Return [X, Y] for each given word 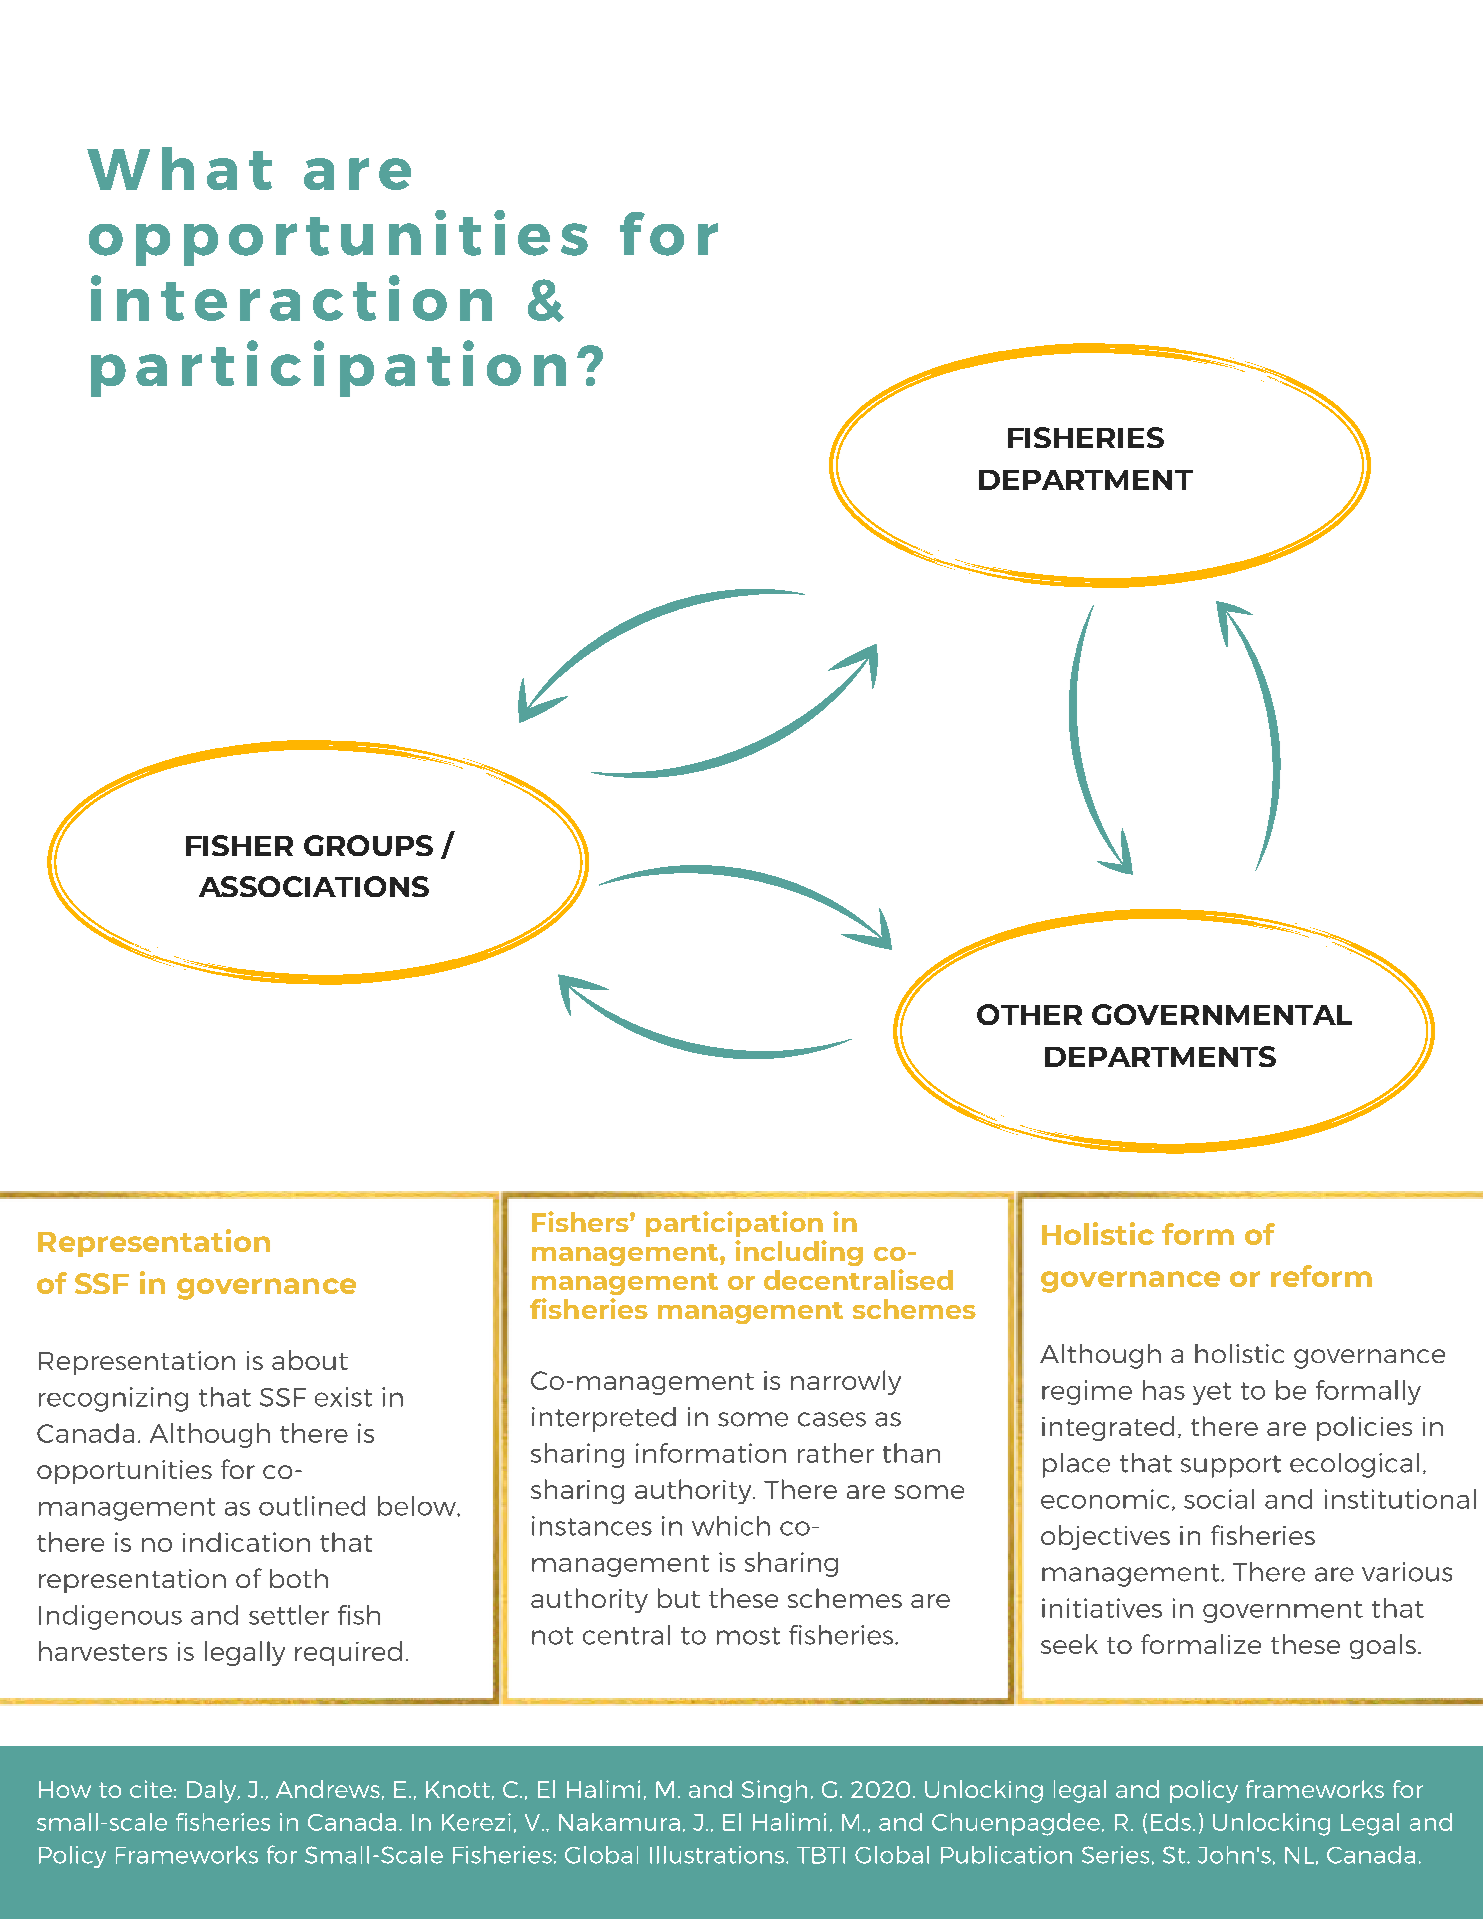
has [1164, 1390]
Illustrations [718, 1855]
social [1219, 1499]
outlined [312, 1506]
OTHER [1029, 1014]
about [310, 1360]
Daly [213, 1791]
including [799, 1253]
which [731, 1526]
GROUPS [368, 845]
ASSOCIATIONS [314, 886]
